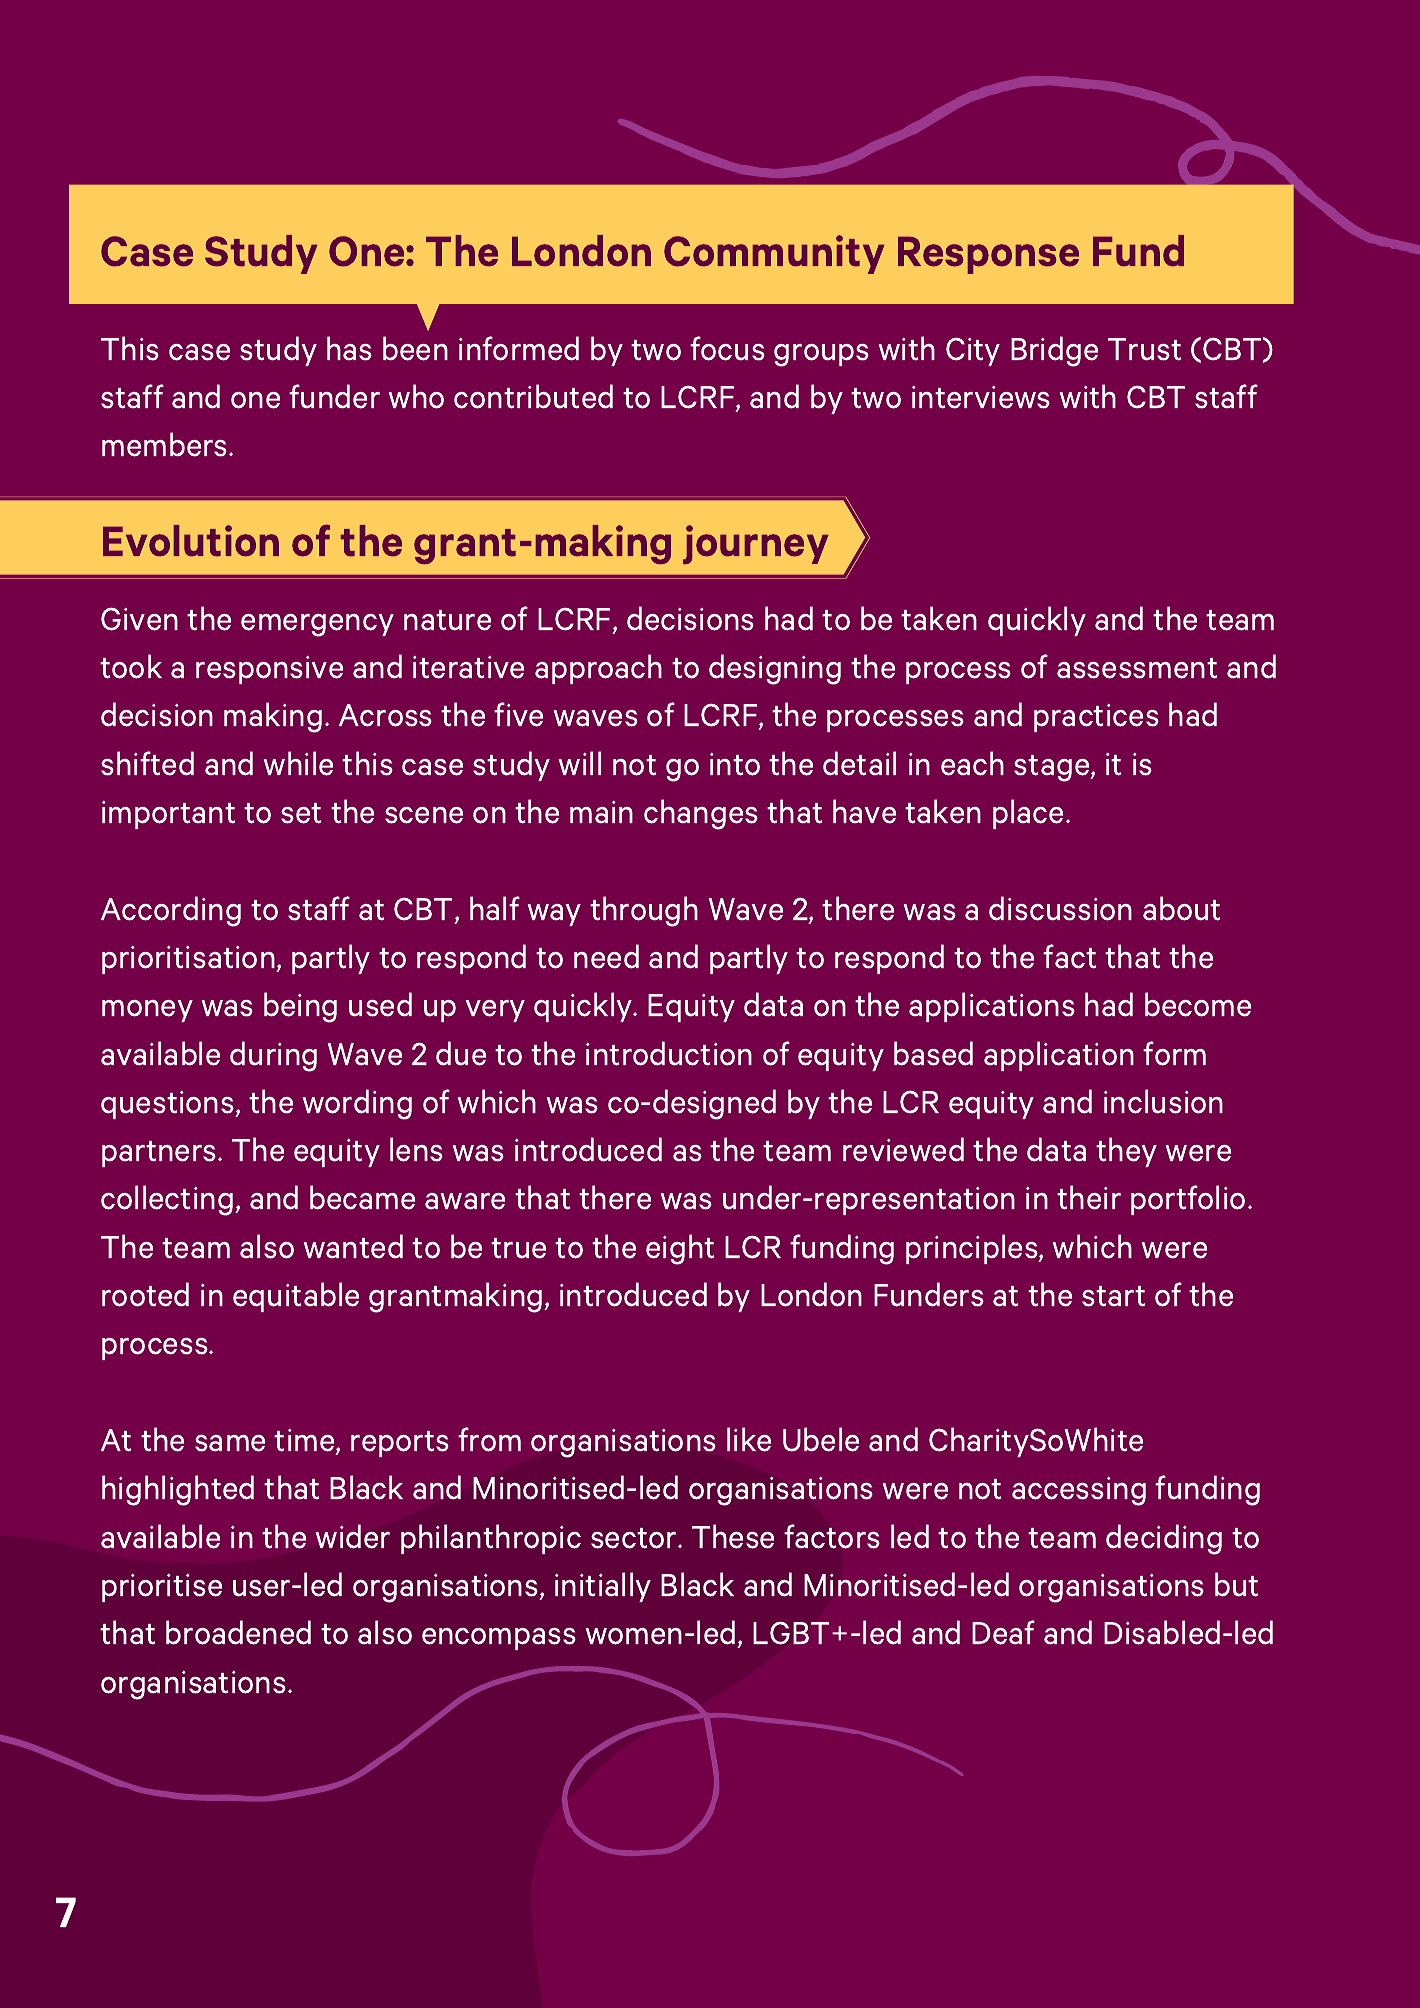 This document has height=2008, width=1420. What do you see at coordinates (727, 348) in the document?
I see `focus` at bounding box center [727, 348].
